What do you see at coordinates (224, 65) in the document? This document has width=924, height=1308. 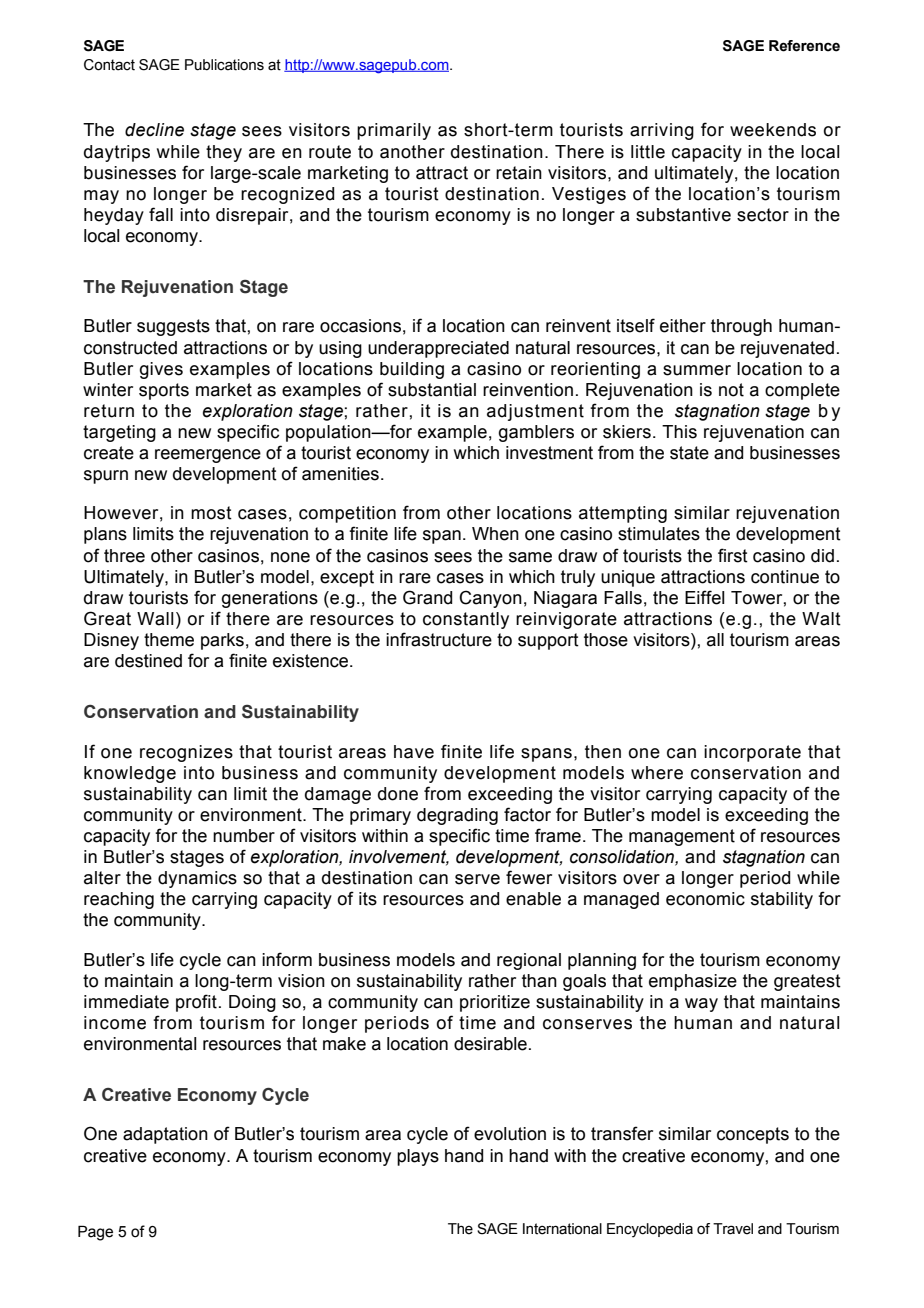 I see `Publications` at bounding box center [224, 65].
